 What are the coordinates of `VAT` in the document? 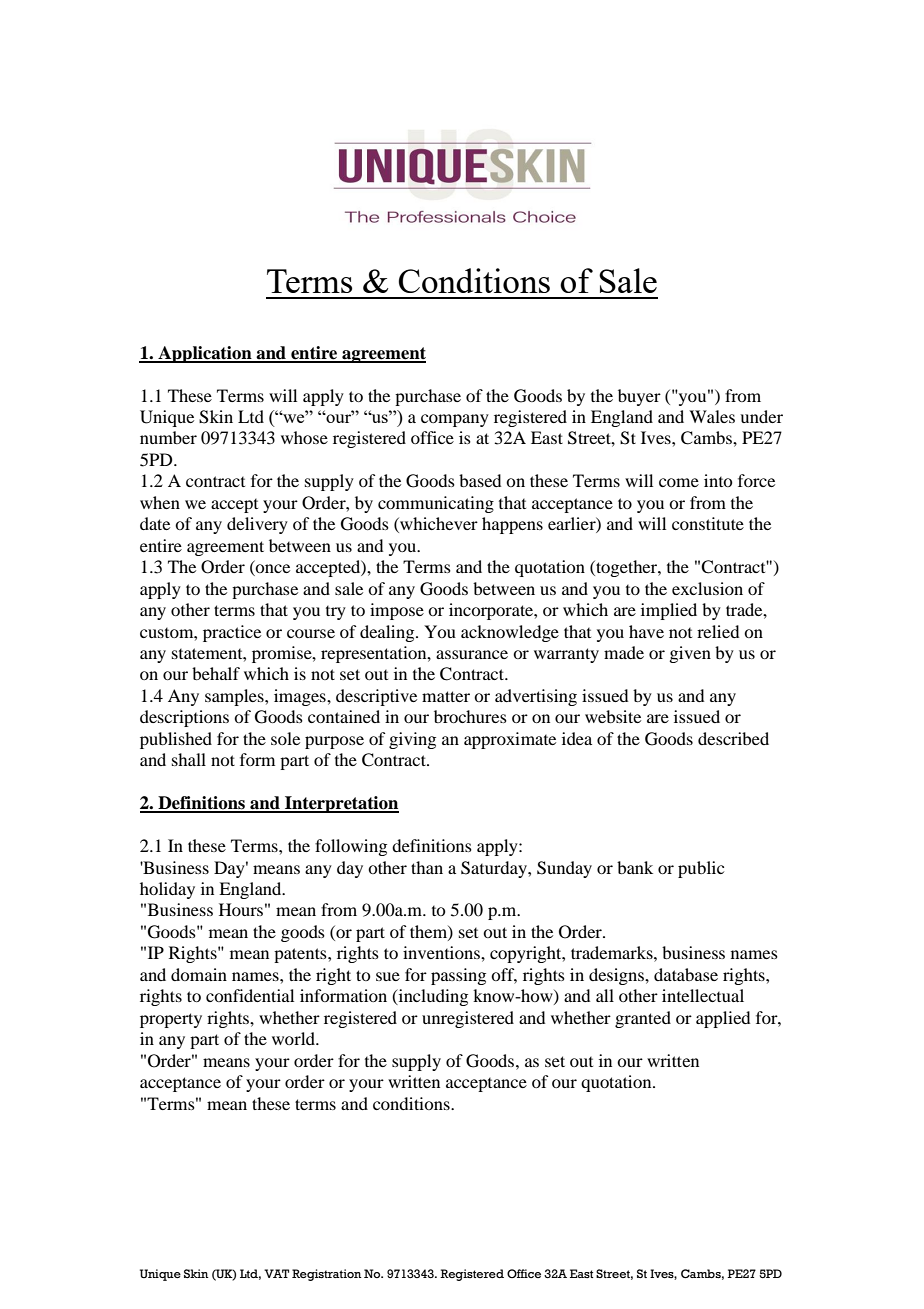 It's located at (276, 1273).
